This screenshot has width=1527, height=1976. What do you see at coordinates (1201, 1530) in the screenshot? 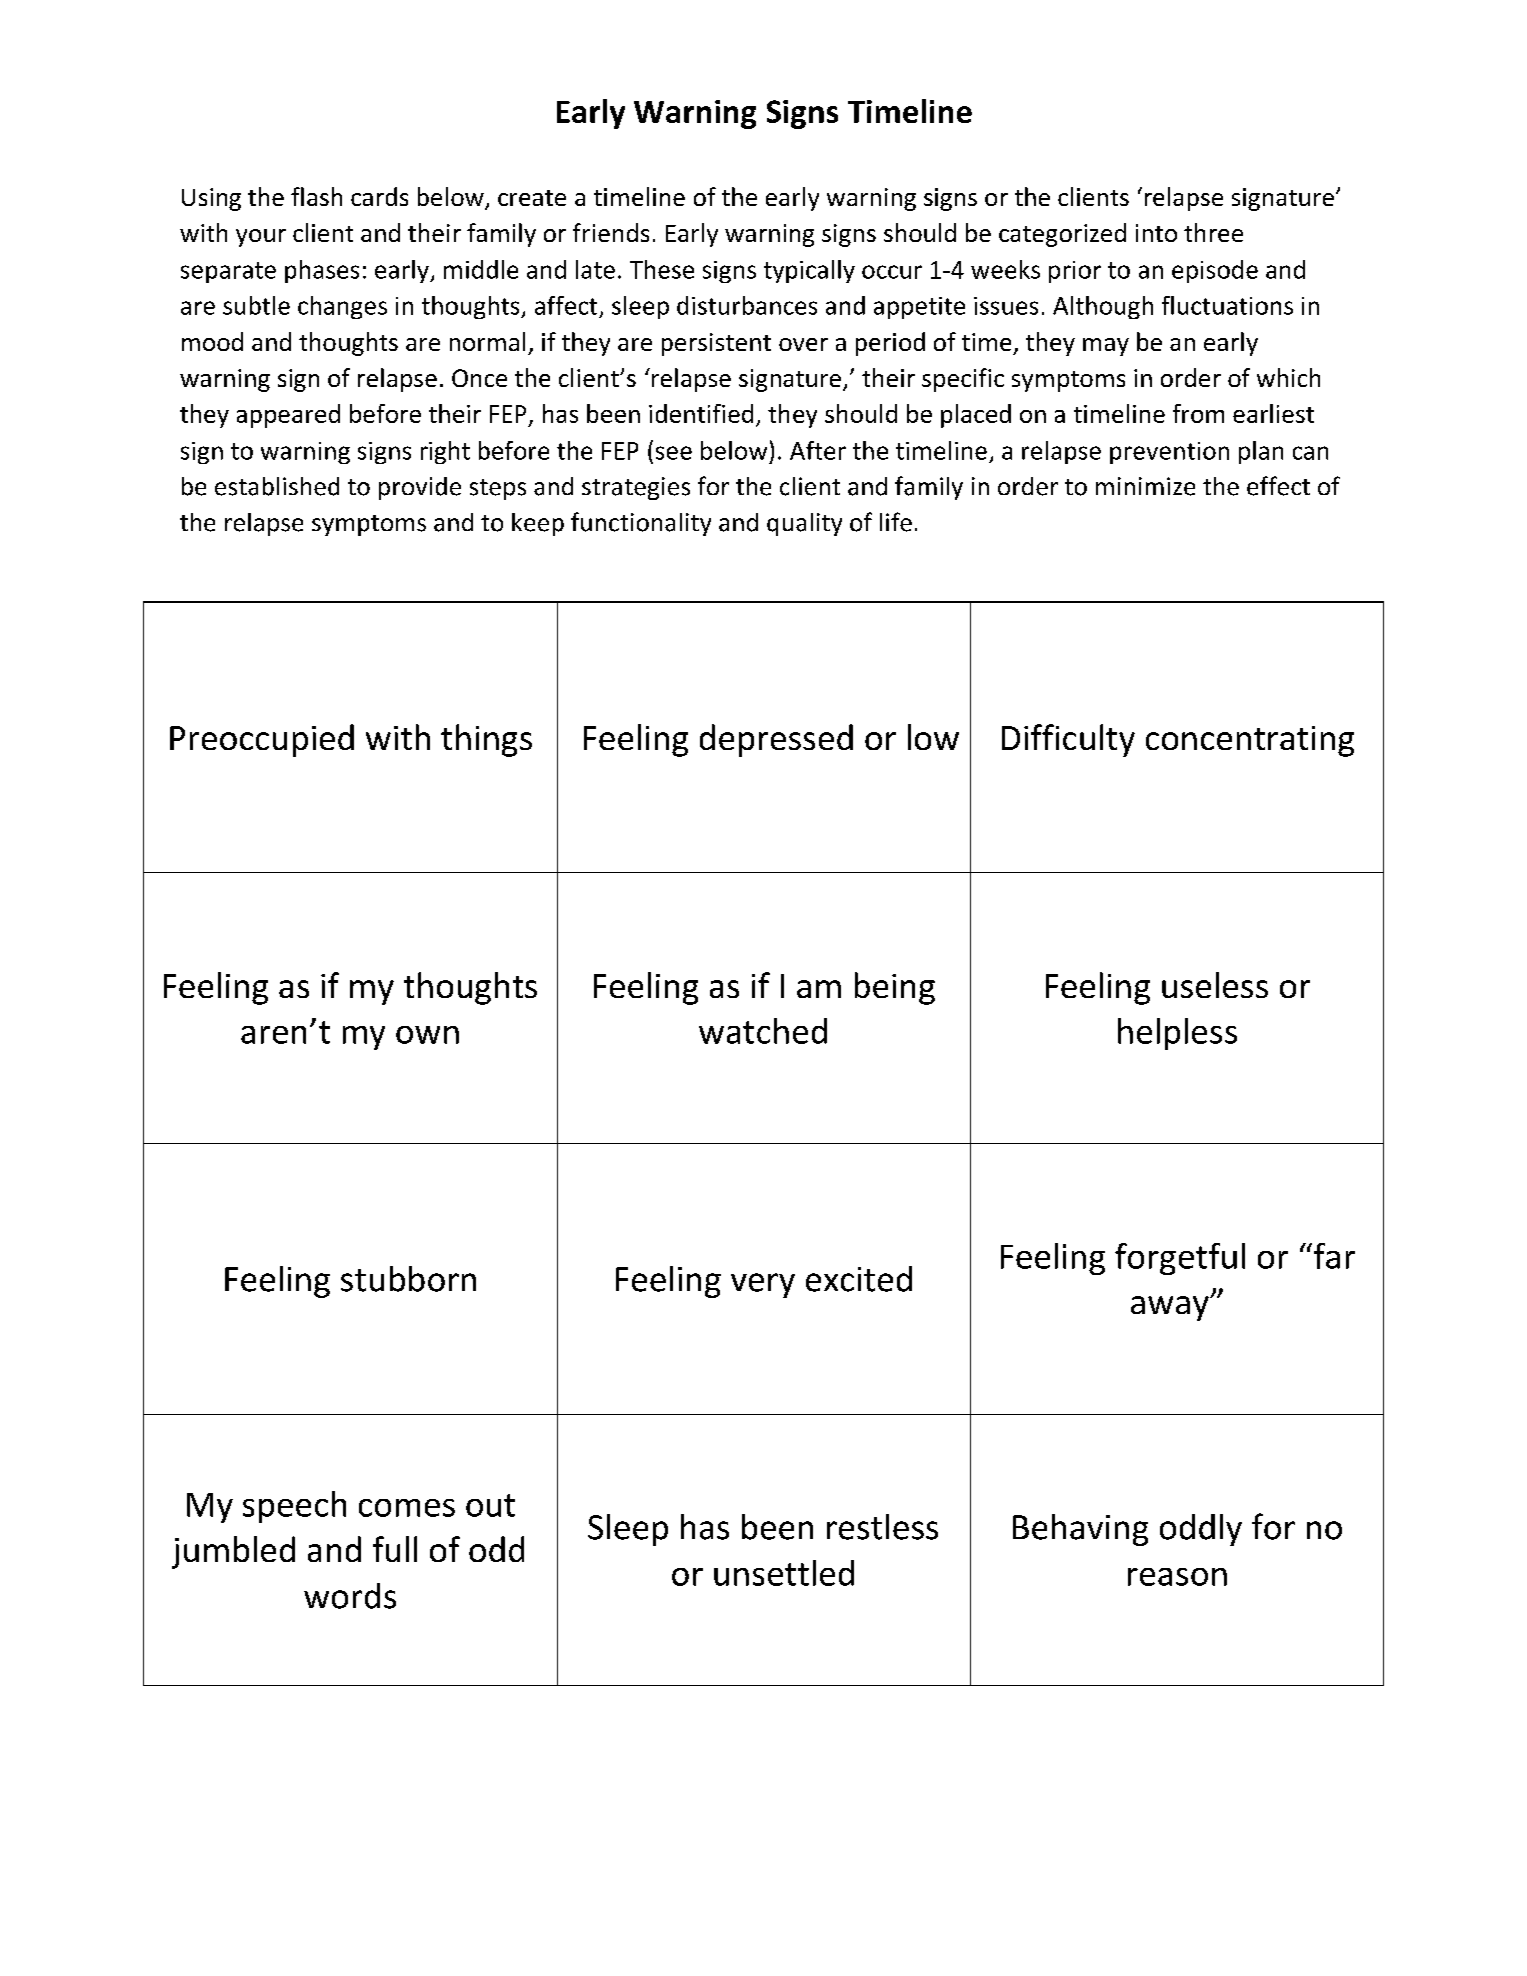
I see `oddly` at bounding box center [1201, 1530].
